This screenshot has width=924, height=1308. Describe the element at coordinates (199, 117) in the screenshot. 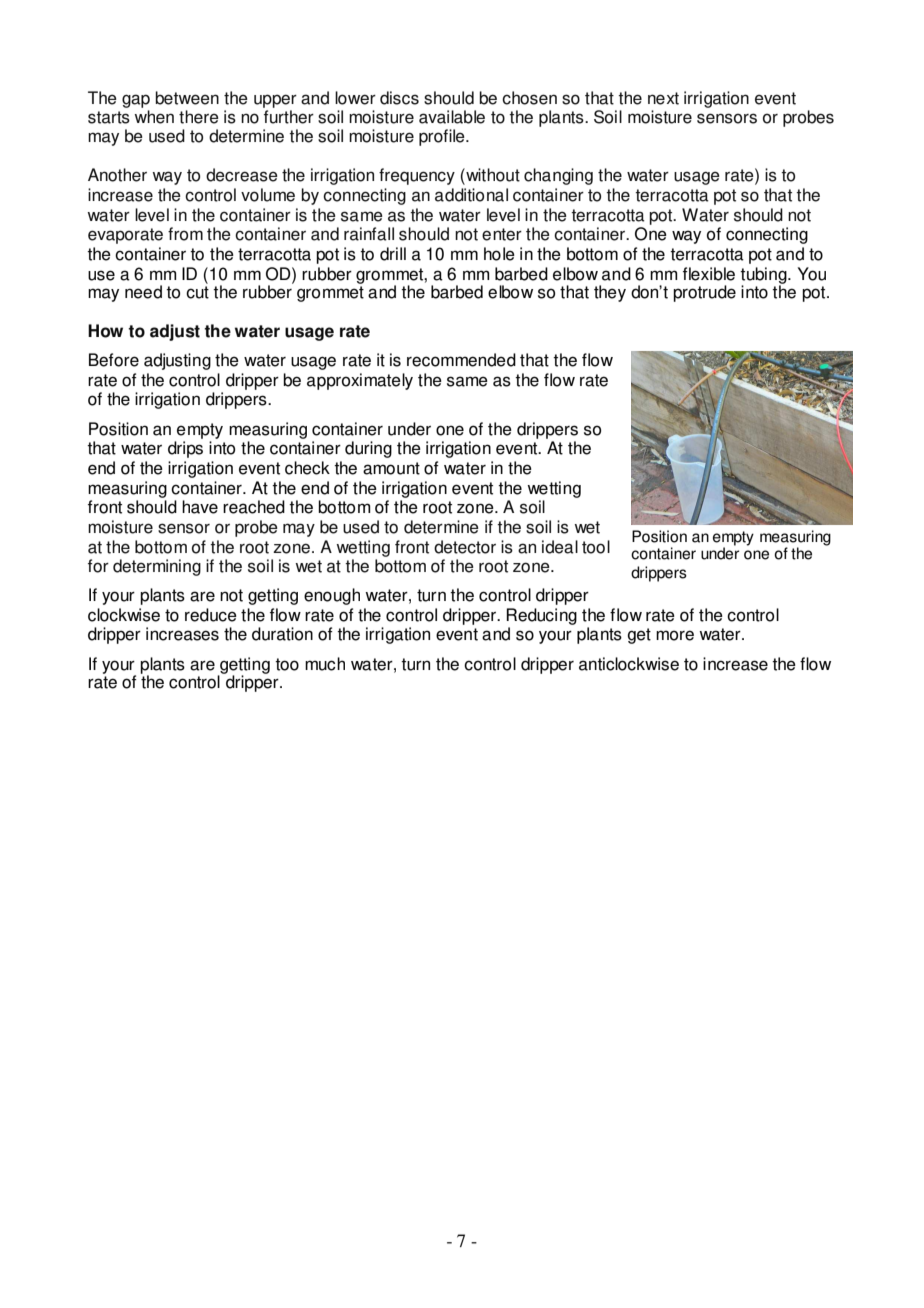

I see `there` at that location.
